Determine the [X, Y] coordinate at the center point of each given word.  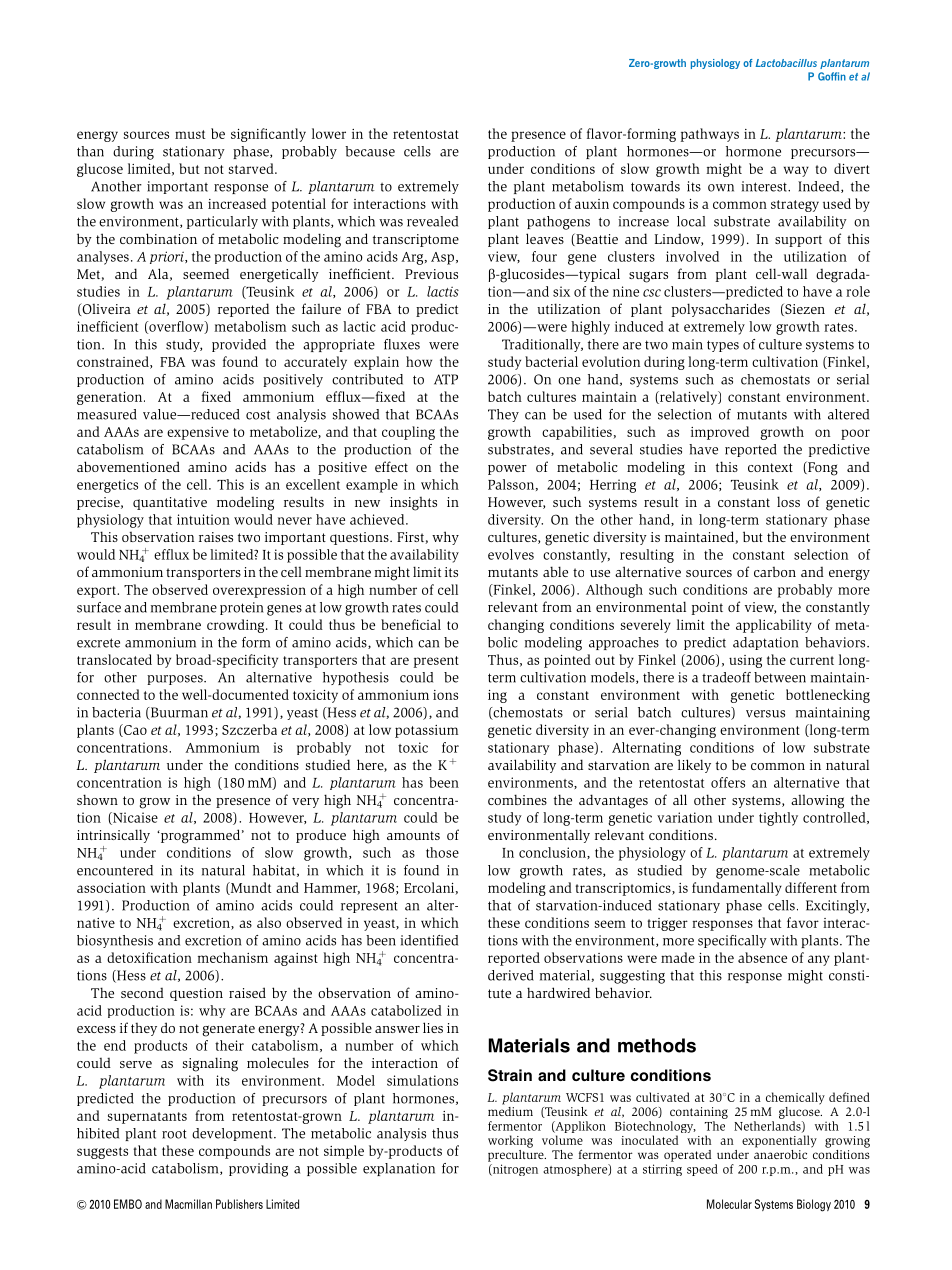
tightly [778, 819]
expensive [198, 433]
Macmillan [188, 1204]
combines [517, 799]
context [770, 467]
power [507, 470]
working [510, 1141]
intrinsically [113, 836]
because [370, 151]
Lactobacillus [786, 63]
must [190, 134]
